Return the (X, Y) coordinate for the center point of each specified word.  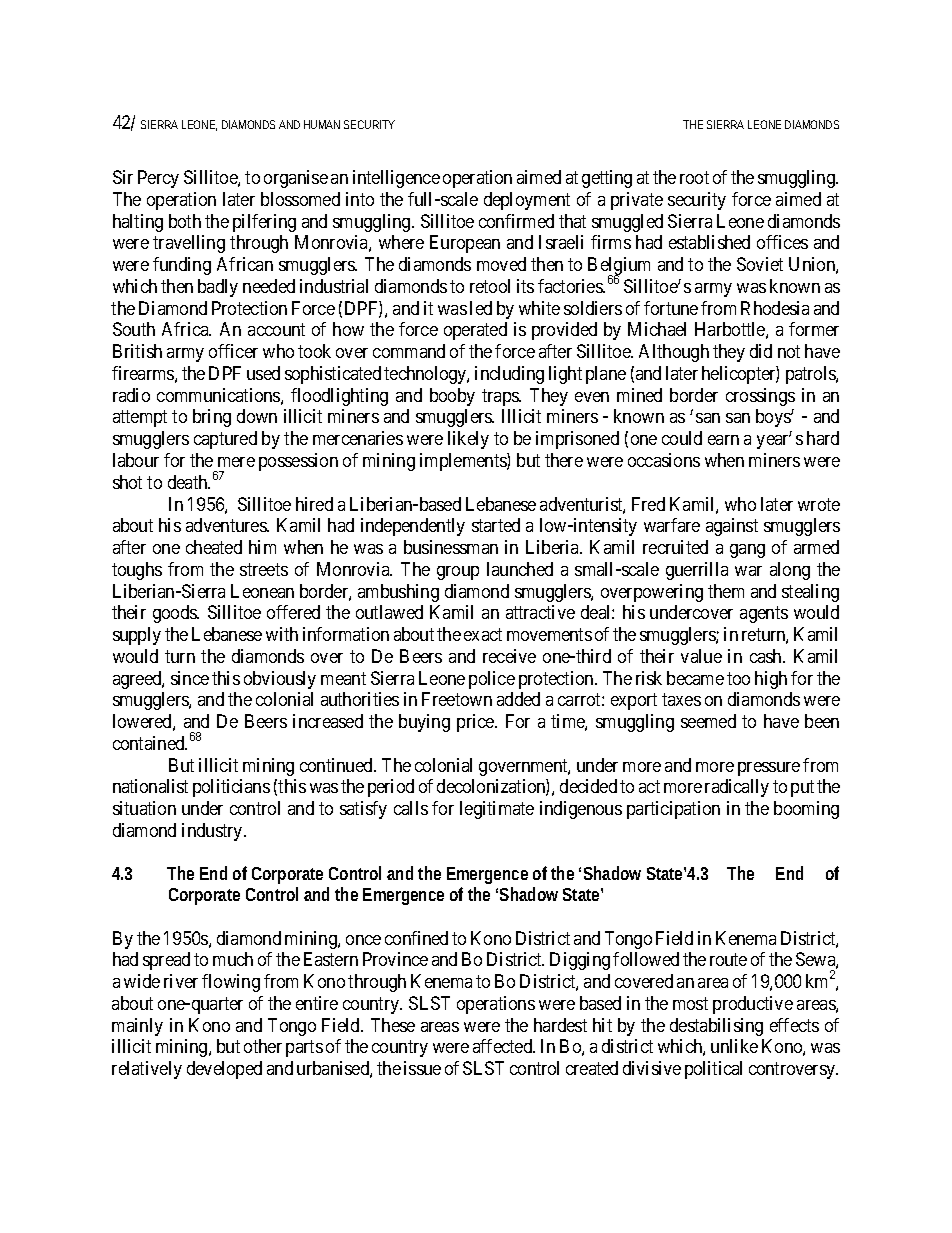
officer (233, 351)
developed (224, 1070)
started (496, 525)
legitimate (497, 810)
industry (213, 832)
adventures (227, 525)
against (732, 527)
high (771, 680)
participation (673, 810)
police (492, 680)
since (190, 678)
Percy (158, 179)
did (761, 351)
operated (475, 331)
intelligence (396, 179)
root (694, 177)
